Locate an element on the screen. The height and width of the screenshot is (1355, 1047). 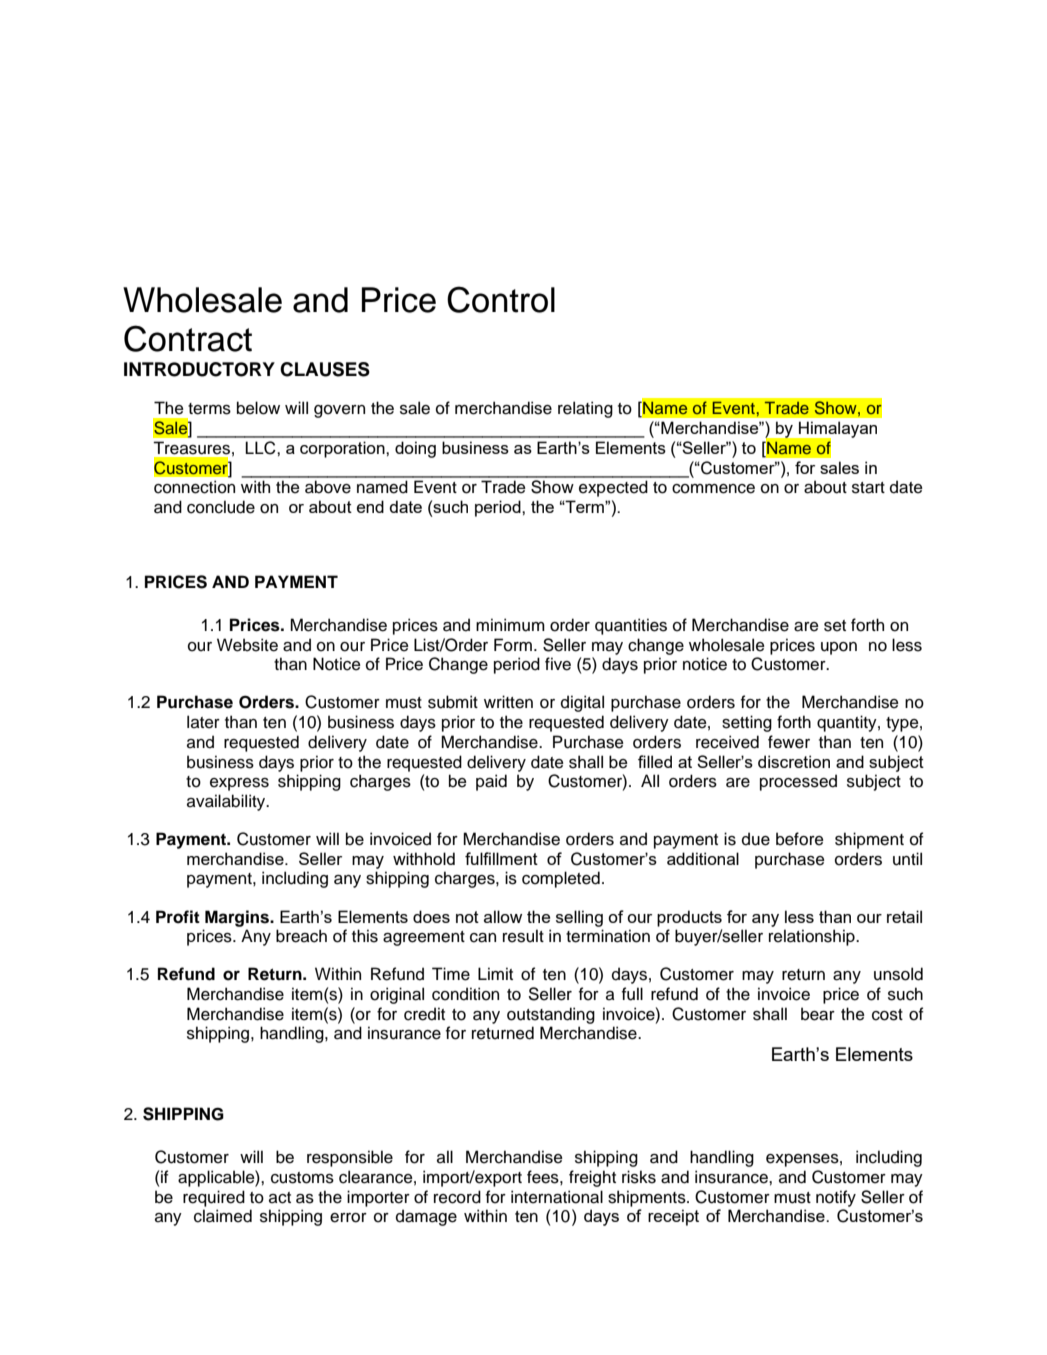
start is located at coordinates (868, 488).
